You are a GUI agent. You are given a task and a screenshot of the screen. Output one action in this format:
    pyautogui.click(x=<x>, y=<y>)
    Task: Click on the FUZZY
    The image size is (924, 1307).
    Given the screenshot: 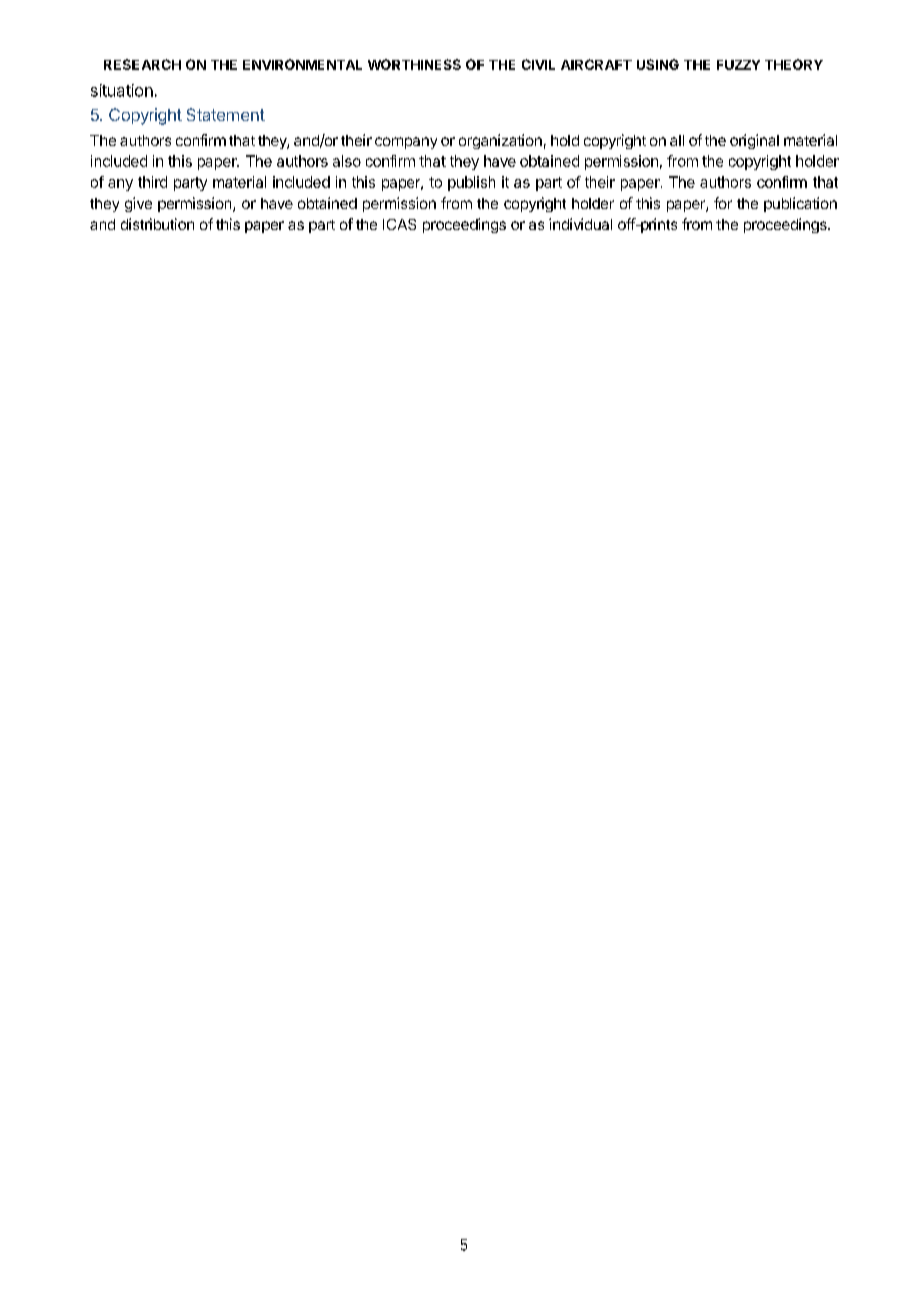 What is the action you would take?
    pyautogui.click(x=738, y=65)
